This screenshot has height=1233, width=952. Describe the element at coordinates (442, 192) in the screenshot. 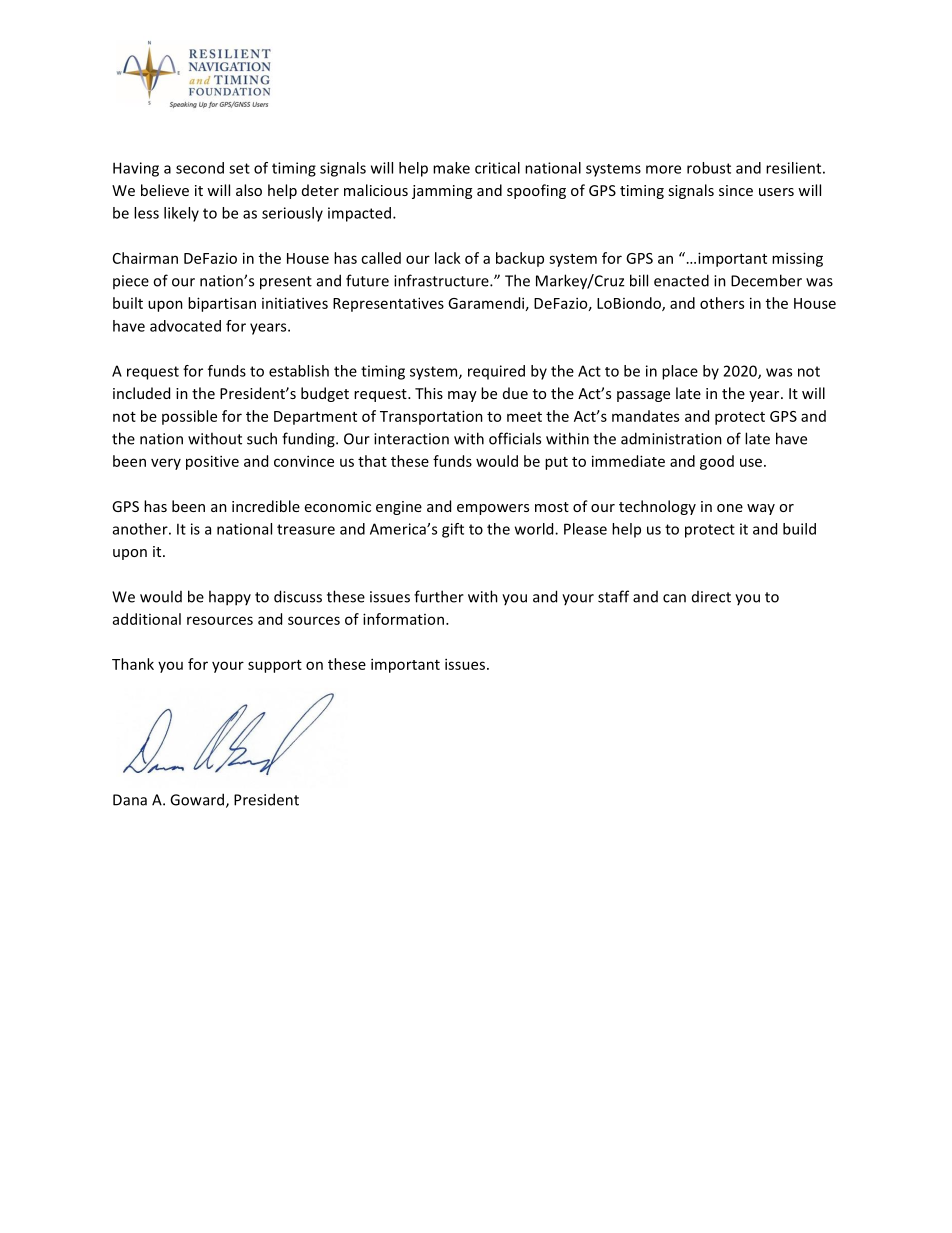

I see `jamming` at that location.
